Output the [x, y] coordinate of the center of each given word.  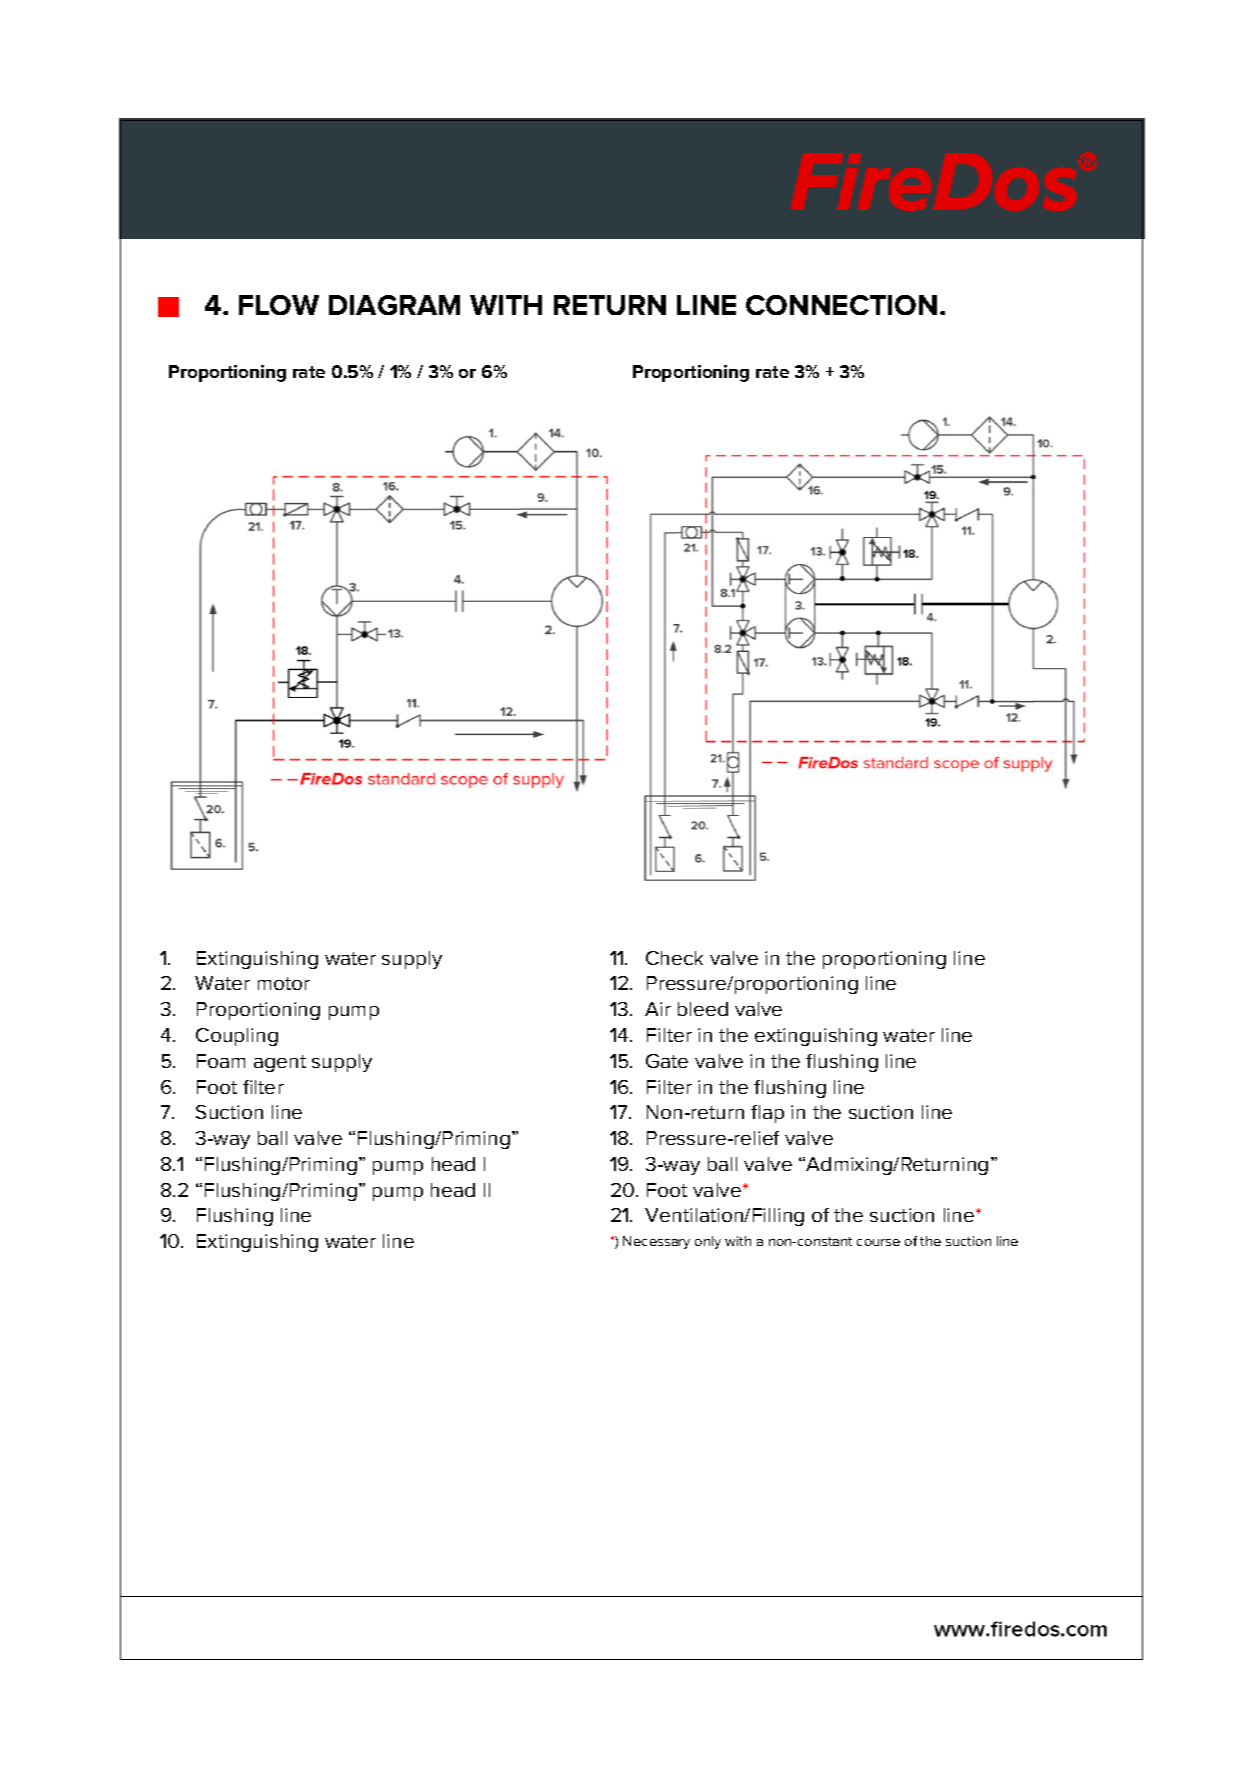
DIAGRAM [394, 305]
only [708, 1242]
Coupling [237, 1037]
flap [767, 1114]
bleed [703, 1009]
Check [674, 958]
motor [284, 983]
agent [280, 1063]
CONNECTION [841, 305]
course [878, 1242]
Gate [667, 1061]
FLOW [279, 305]
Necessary [656, 1242]
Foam [221, 1061]
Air [658, 1009]
